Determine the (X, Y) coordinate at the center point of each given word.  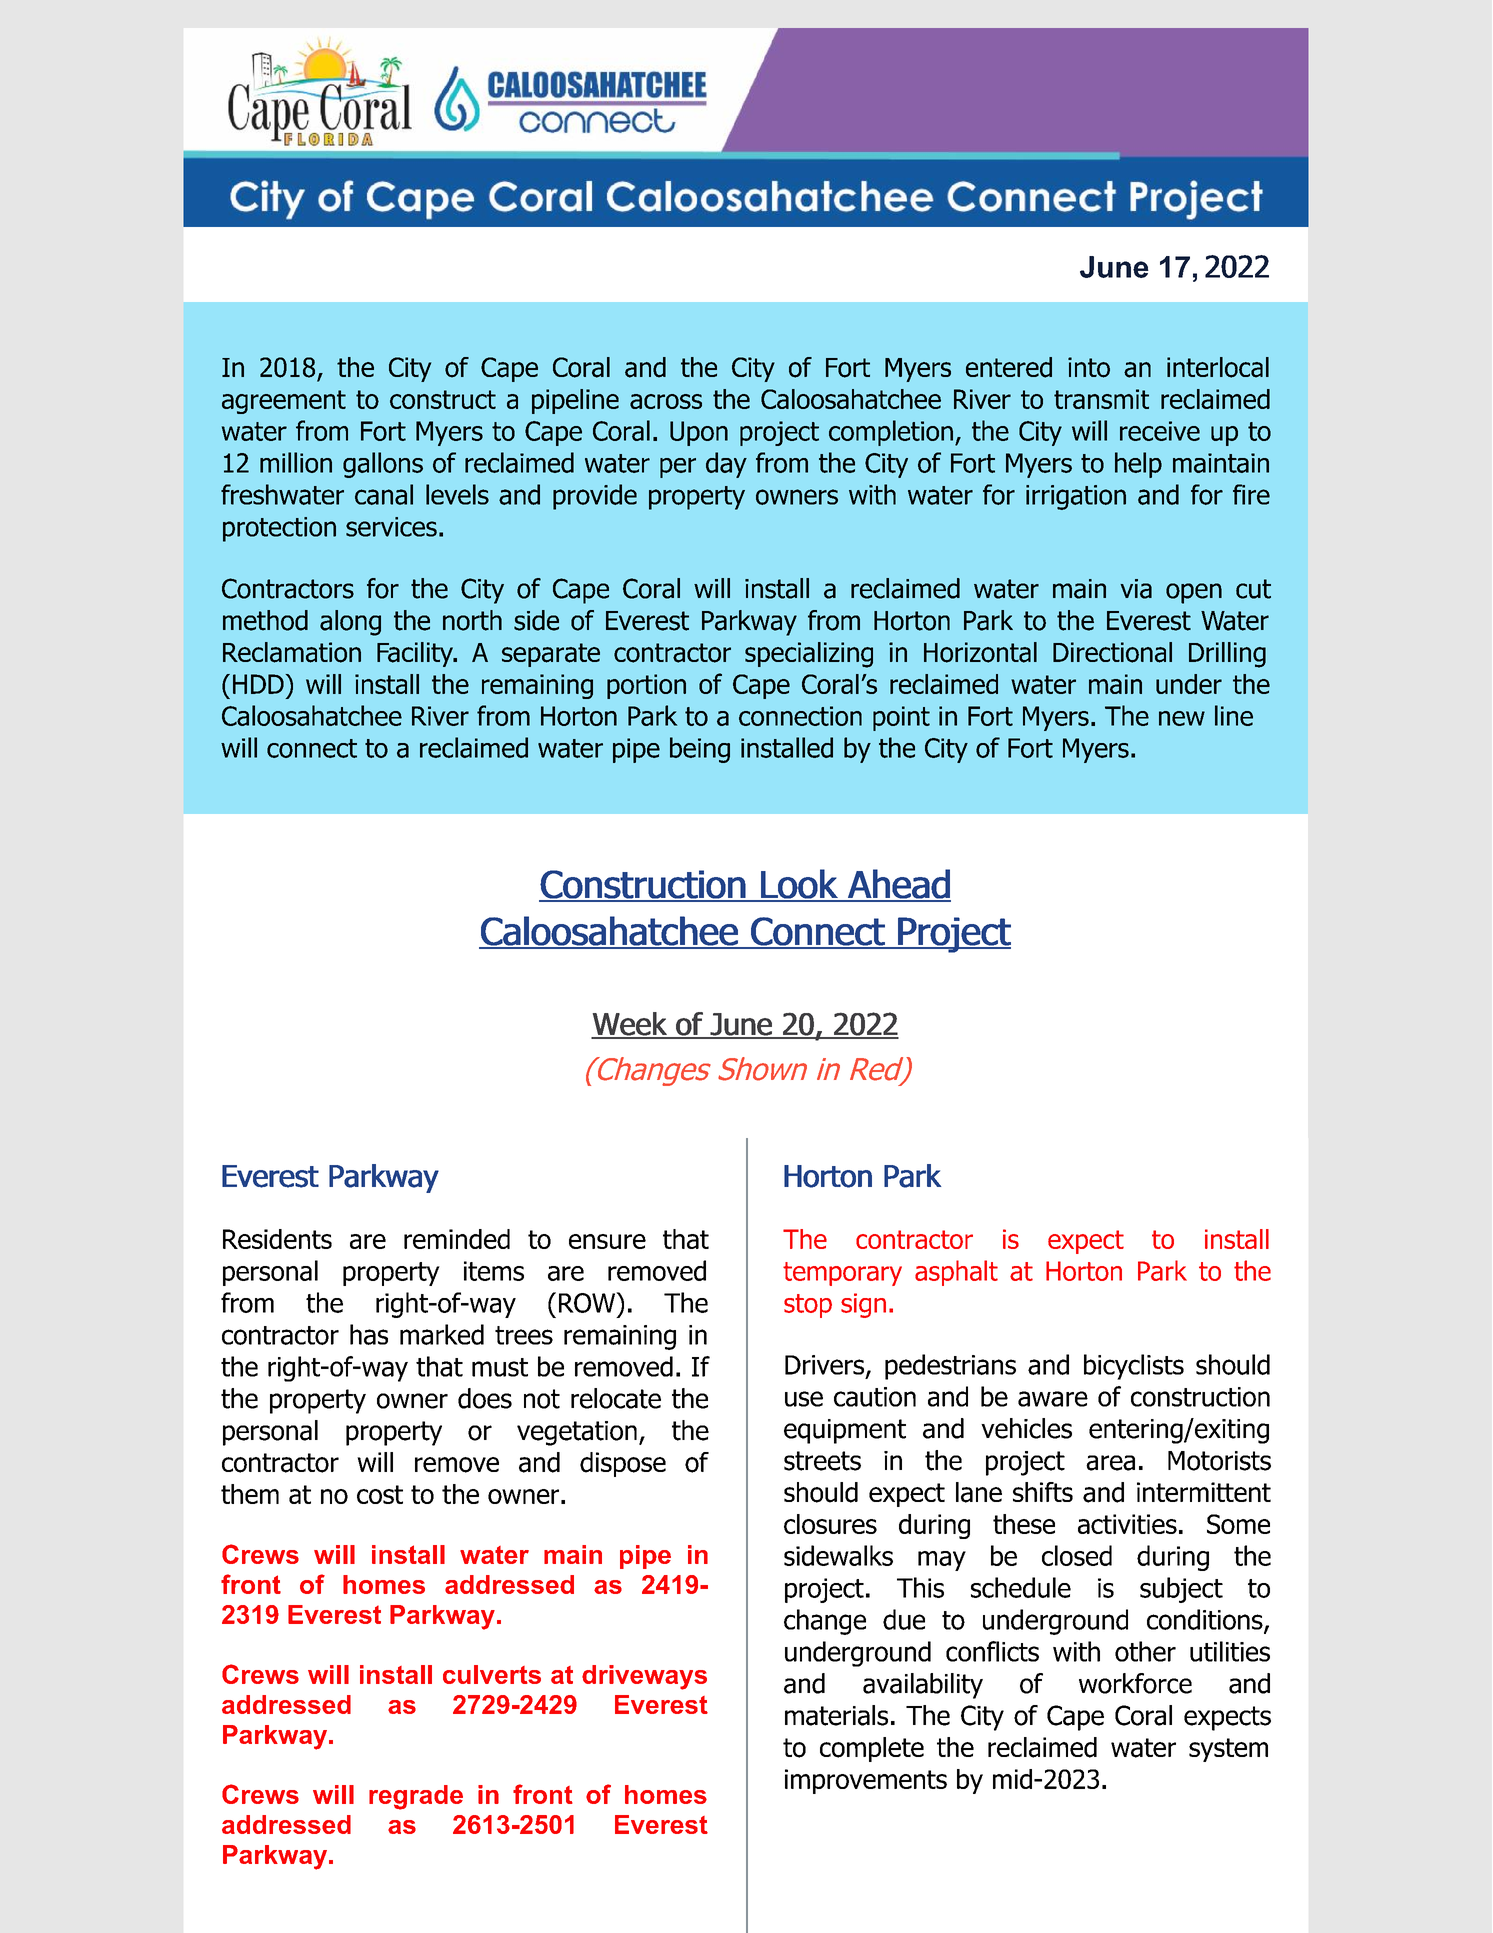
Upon (699, 433)
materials (836, 1715)
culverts (492, 1674)
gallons (383, 465)
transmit (1101, 399)
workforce (1135, 1683)
